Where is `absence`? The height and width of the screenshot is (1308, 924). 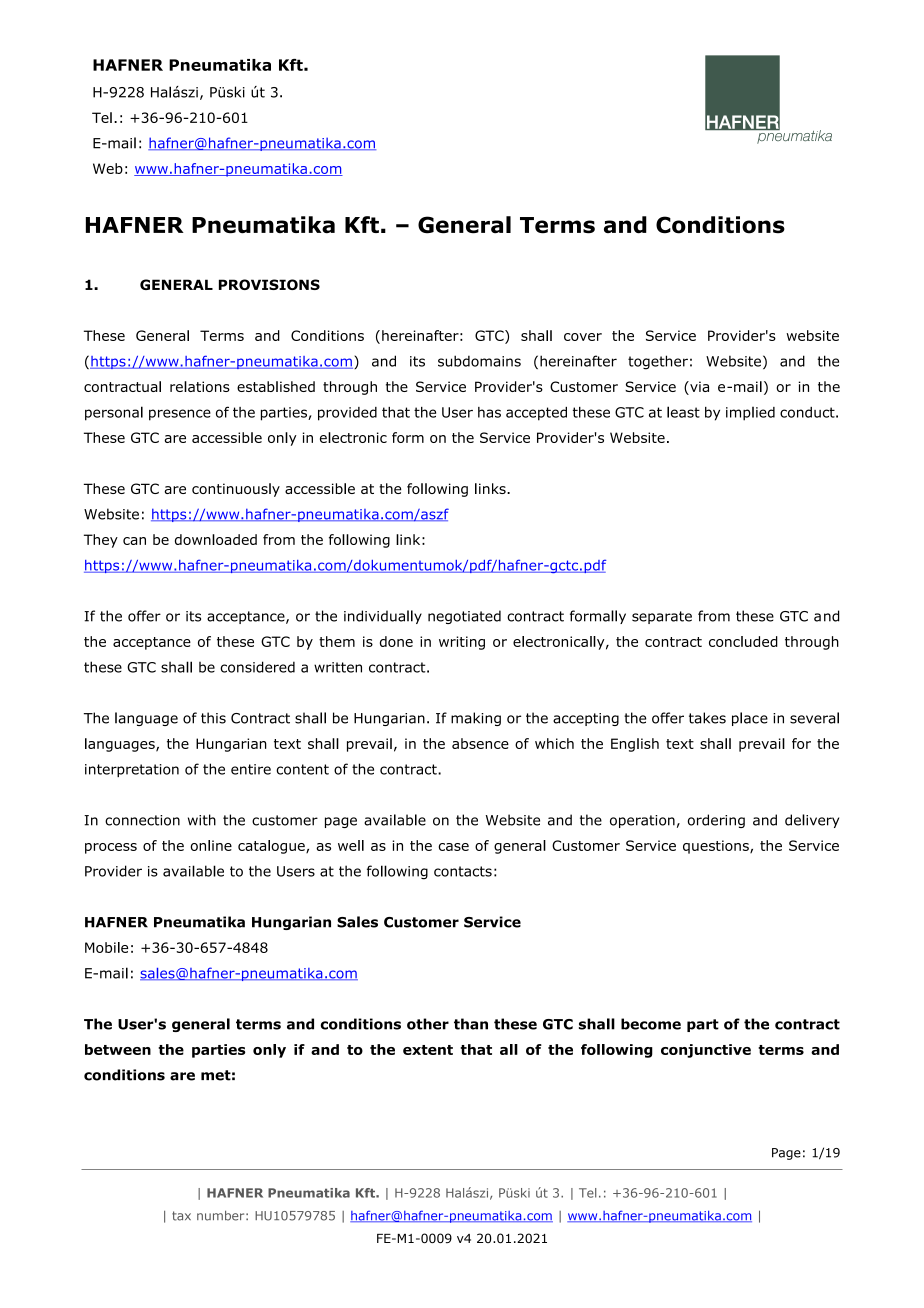 absence is located at coordinates (480, 743).
